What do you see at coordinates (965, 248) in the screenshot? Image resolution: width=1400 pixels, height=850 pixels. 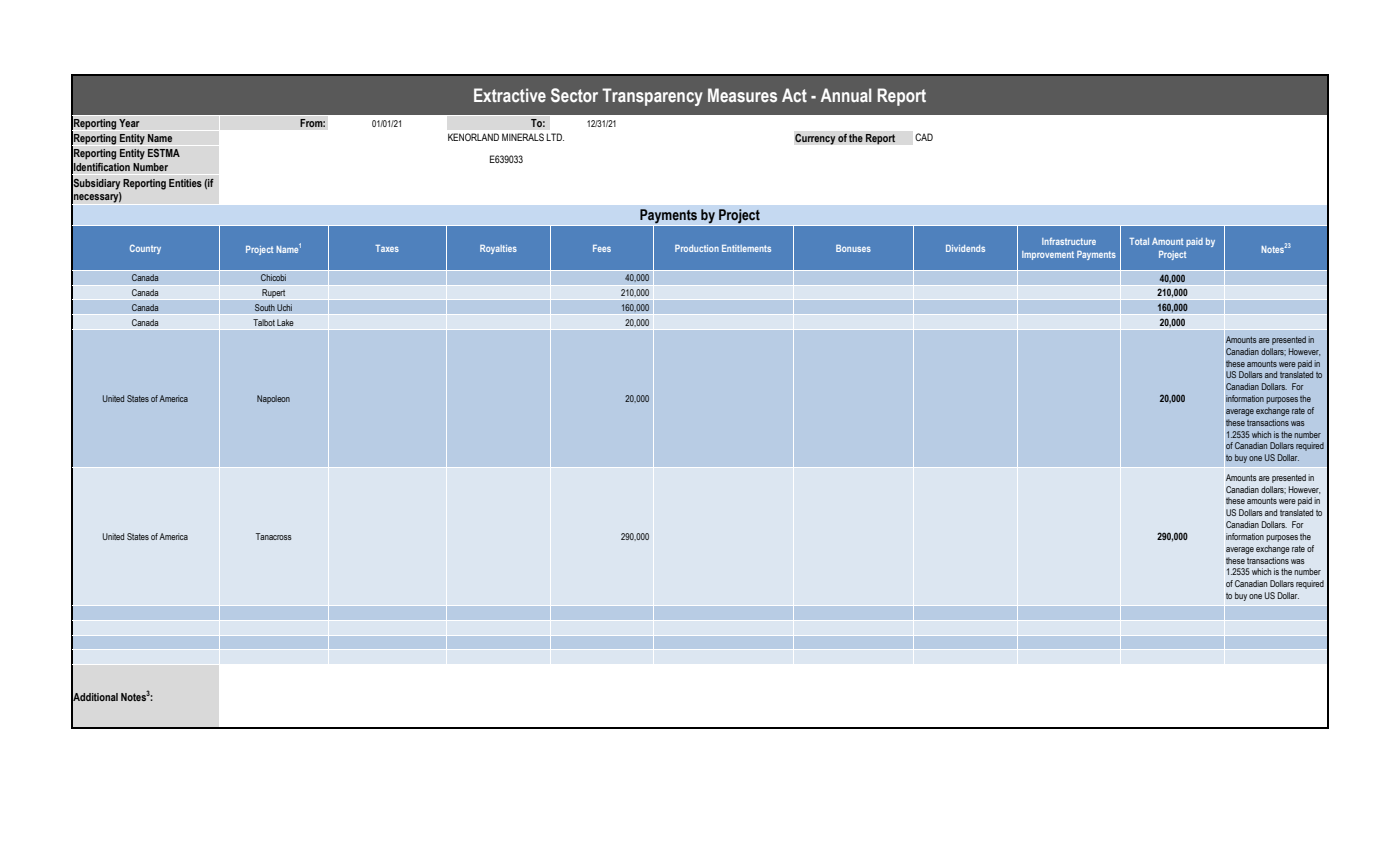 I see `Dividends` at bounding box center [965, 248].
